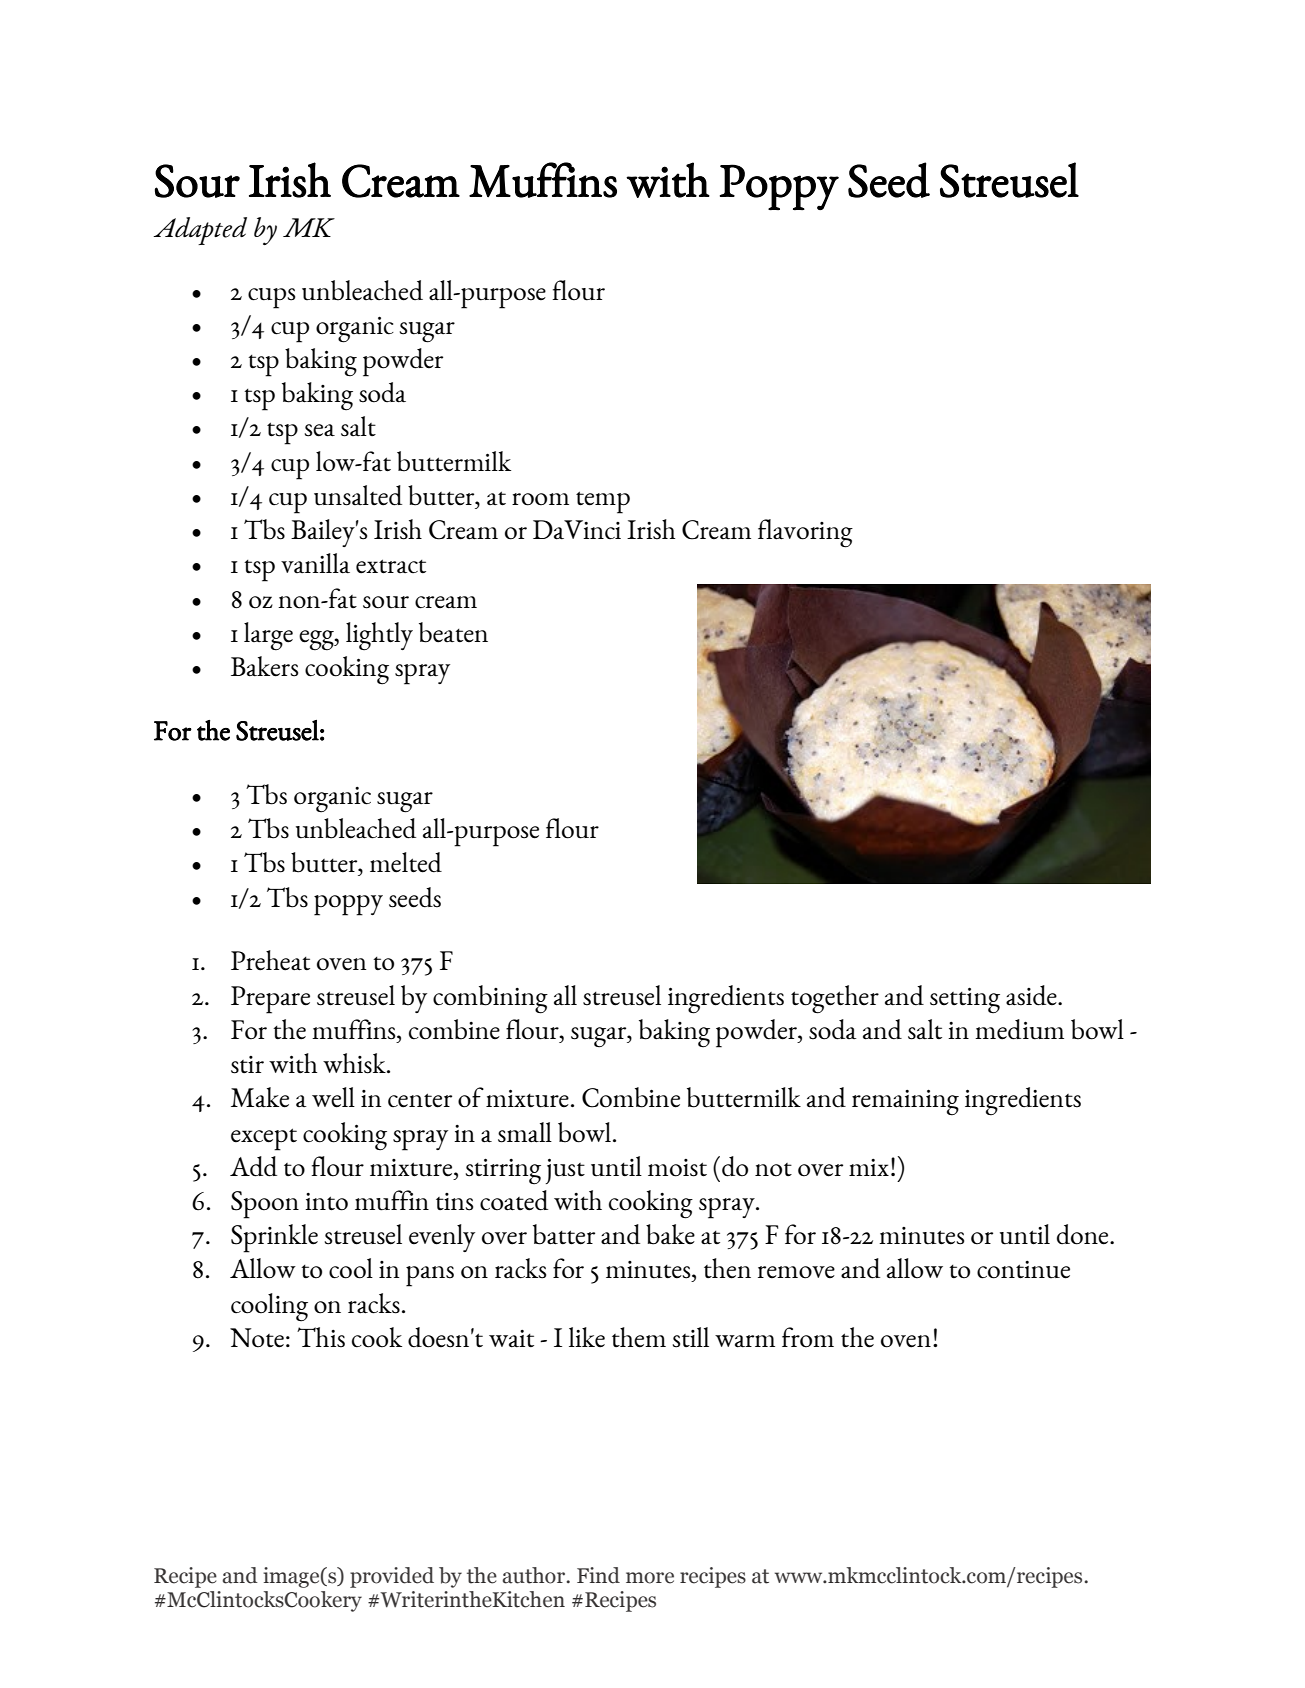  I want to click on cups, so click(271, 298).
